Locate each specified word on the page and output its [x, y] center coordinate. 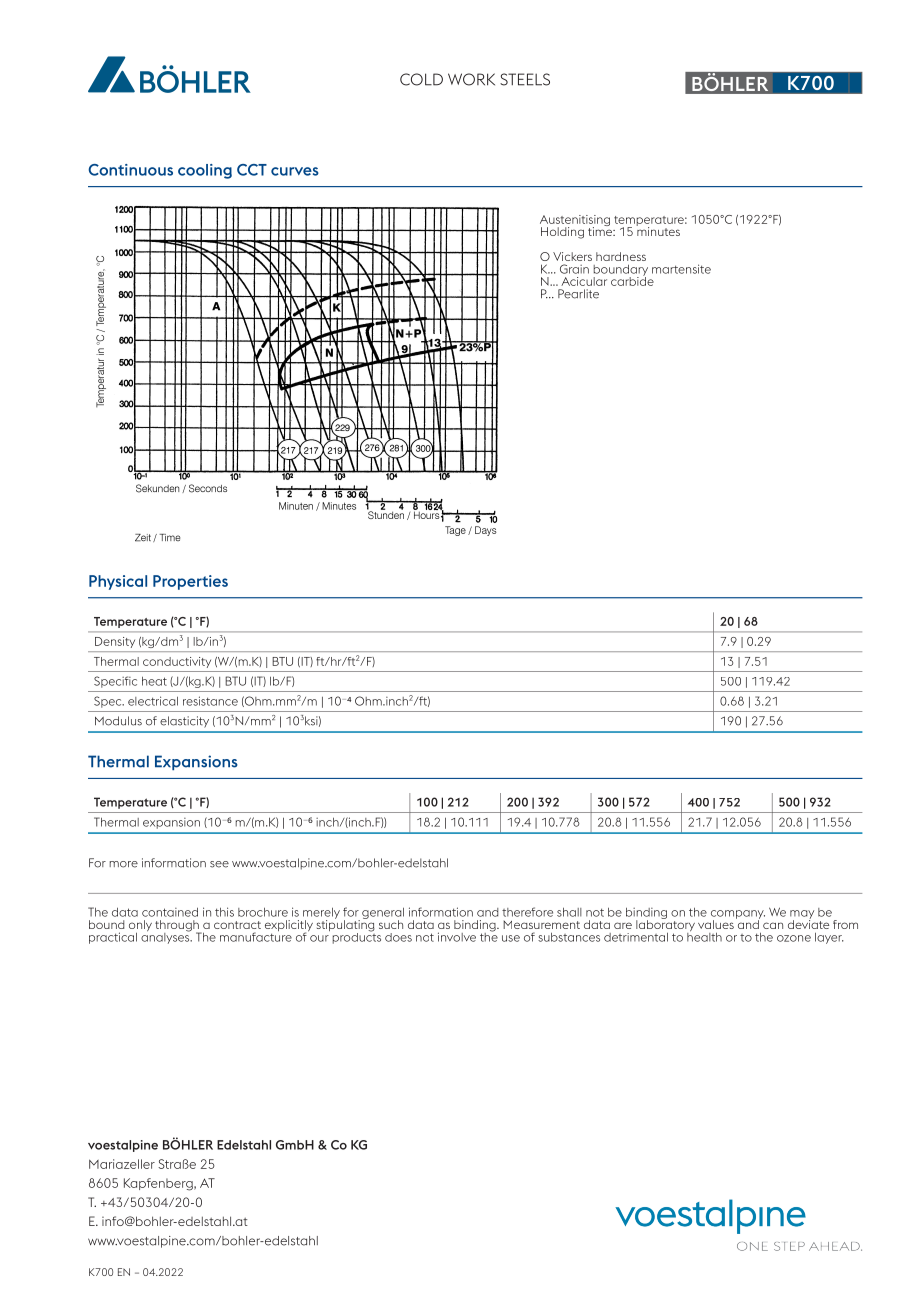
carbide [632, 280]
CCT [252, 170]
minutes [658, 230]
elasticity [184, 722]
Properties [190, 582]
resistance [210, 701]
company [738, 915]
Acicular [584, 281]
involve [457, 937]
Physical [118, 582]
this [224, 912]
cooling [205, 171]
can [773, 925]
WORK [471, 79]
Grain [574, 269]
